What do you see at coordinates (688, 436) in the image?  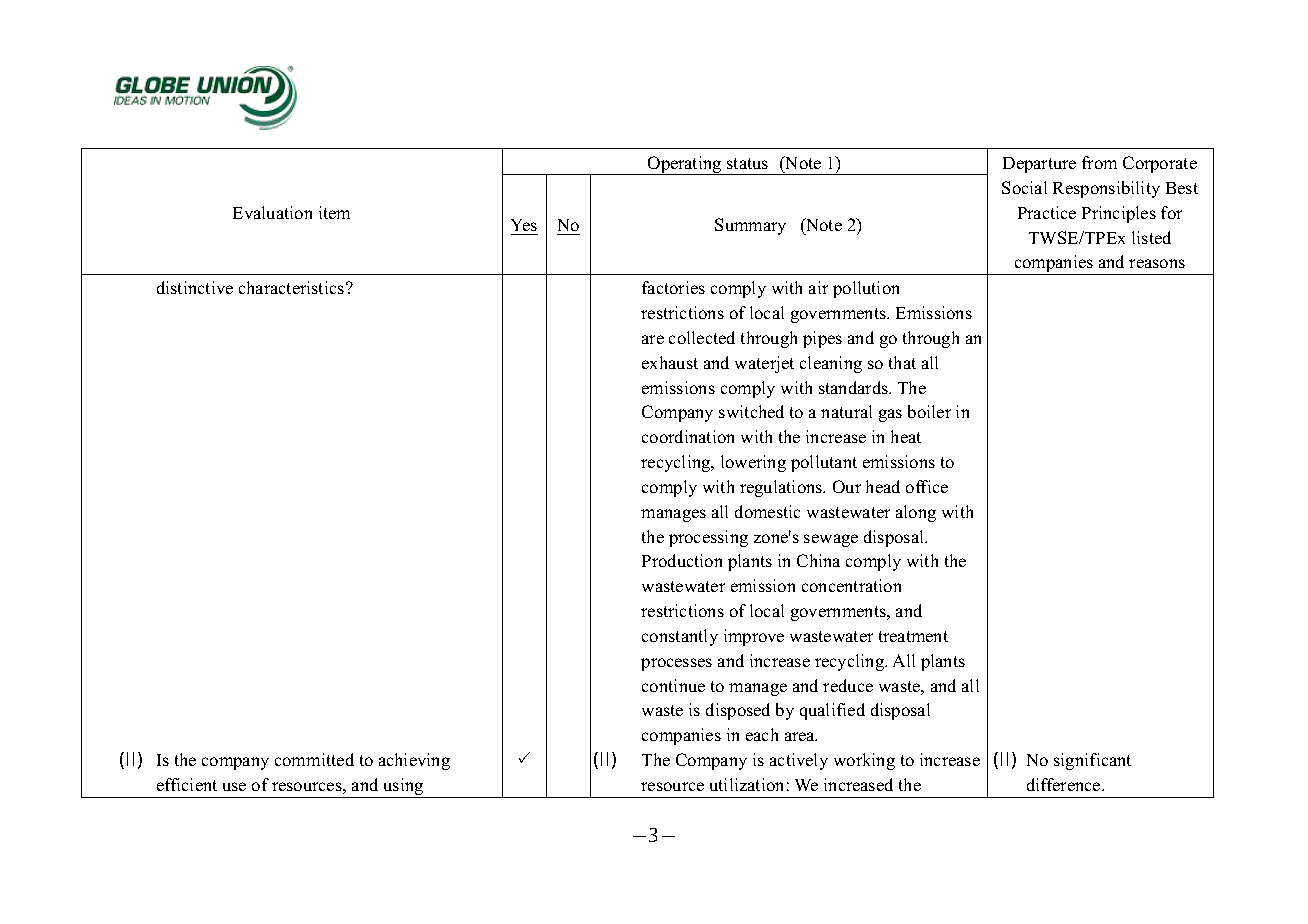 I see `coordination` at bounding box center [688, 436].
